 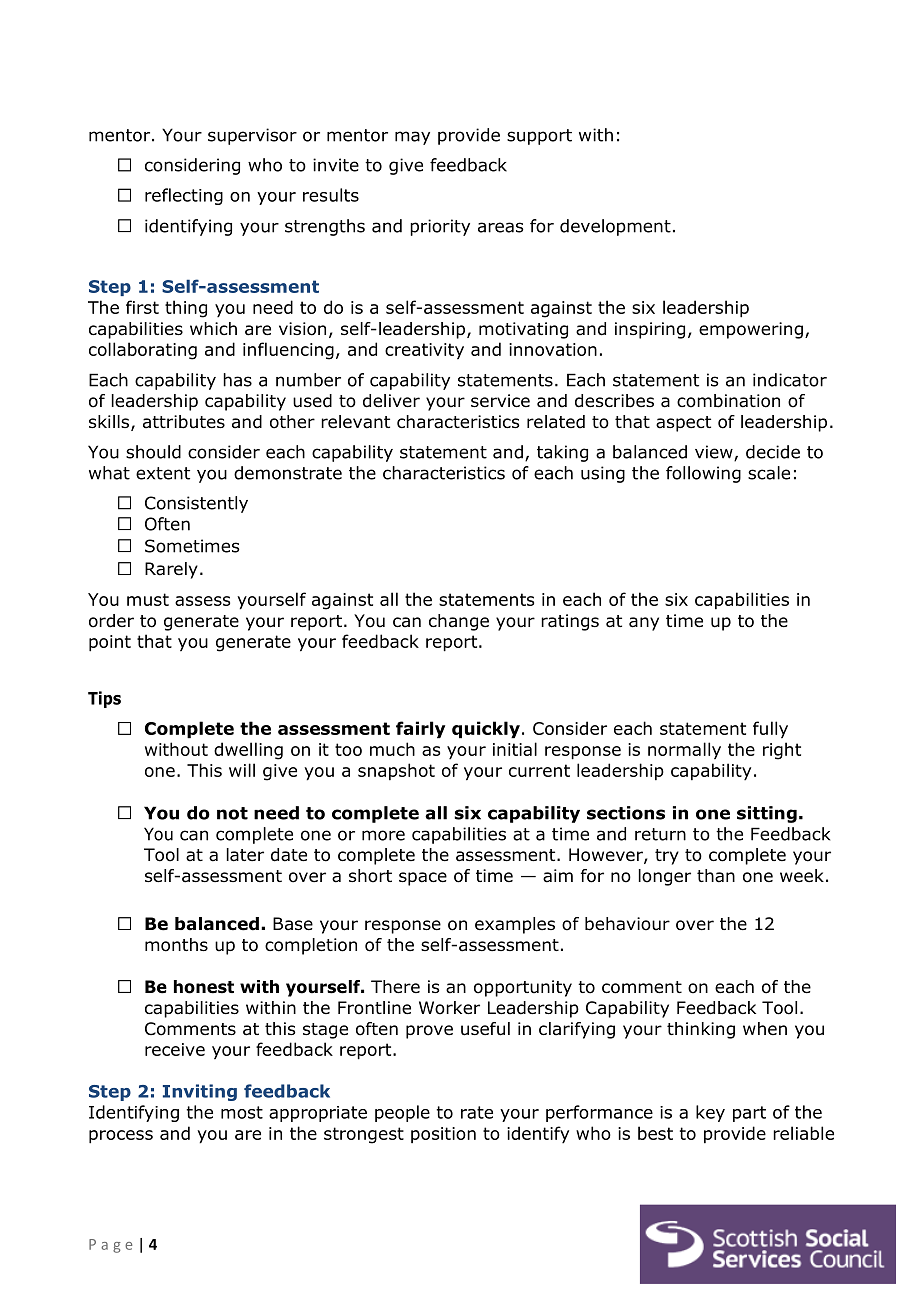 I want to click on Inviting, so click(x=200, y=1092).
